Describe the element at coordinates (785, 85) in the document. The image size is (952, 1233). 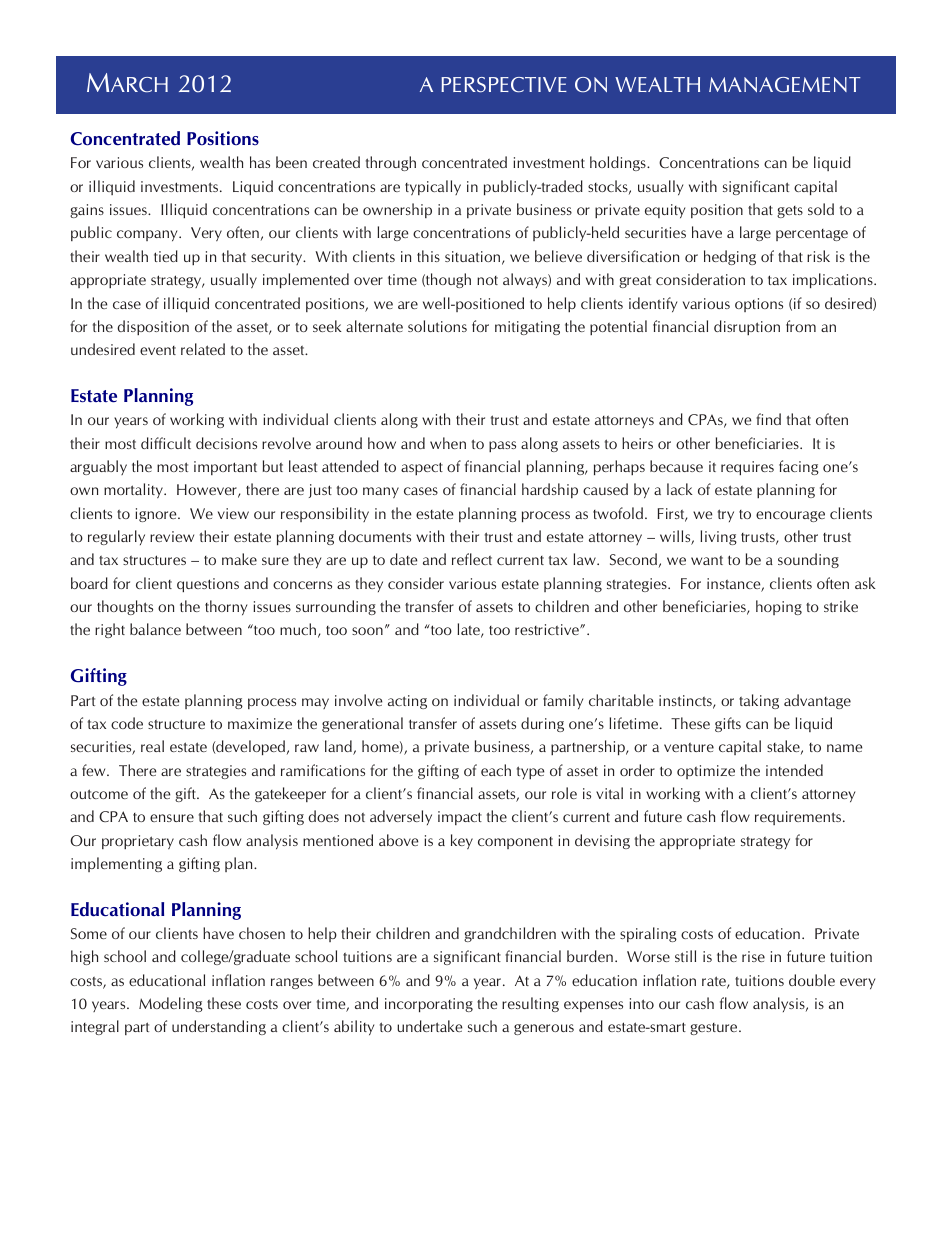
I see `MANAGEMENT` at that location.
